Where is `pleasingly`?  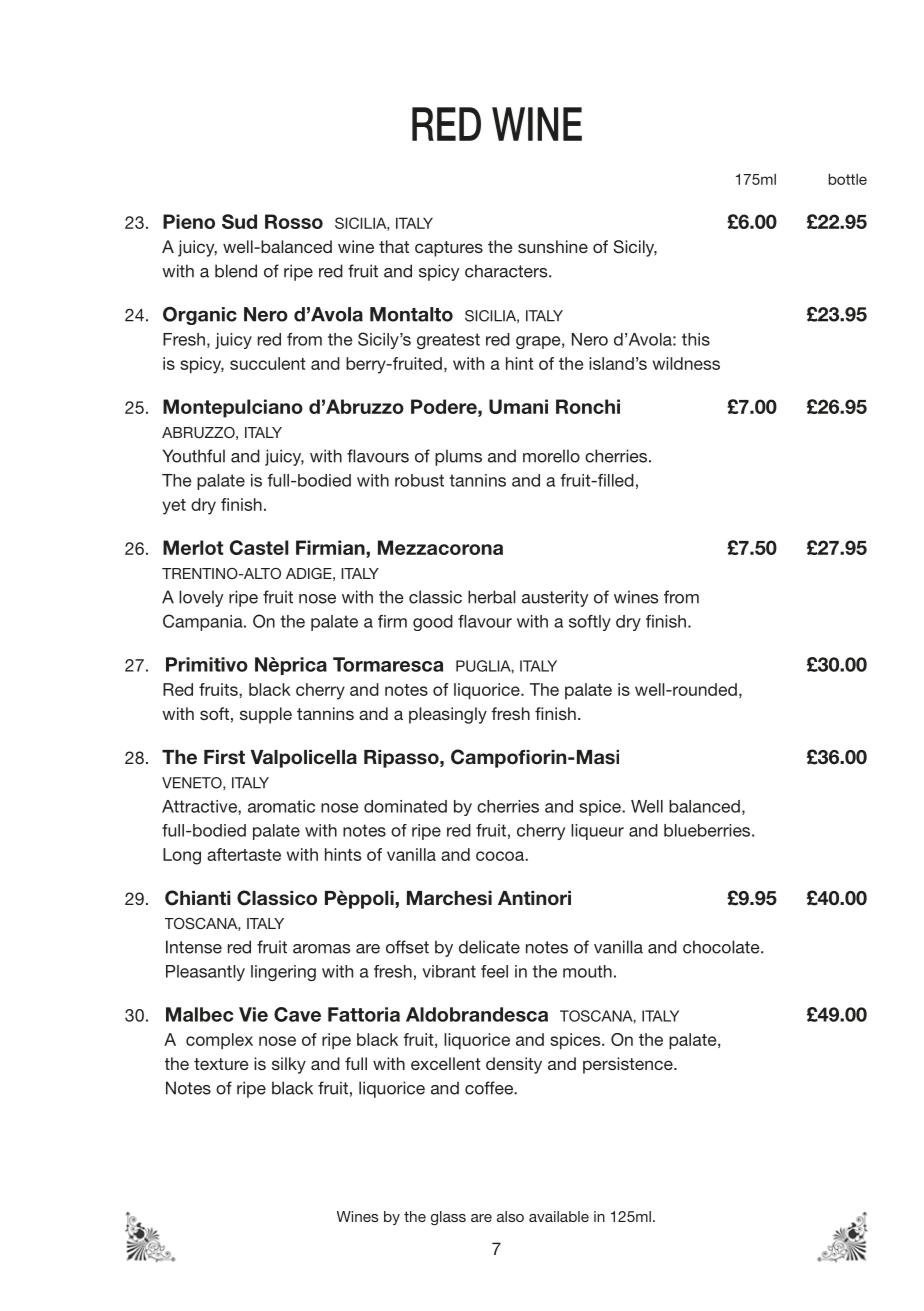
pleasingly is located at coordinates (448, 715).
